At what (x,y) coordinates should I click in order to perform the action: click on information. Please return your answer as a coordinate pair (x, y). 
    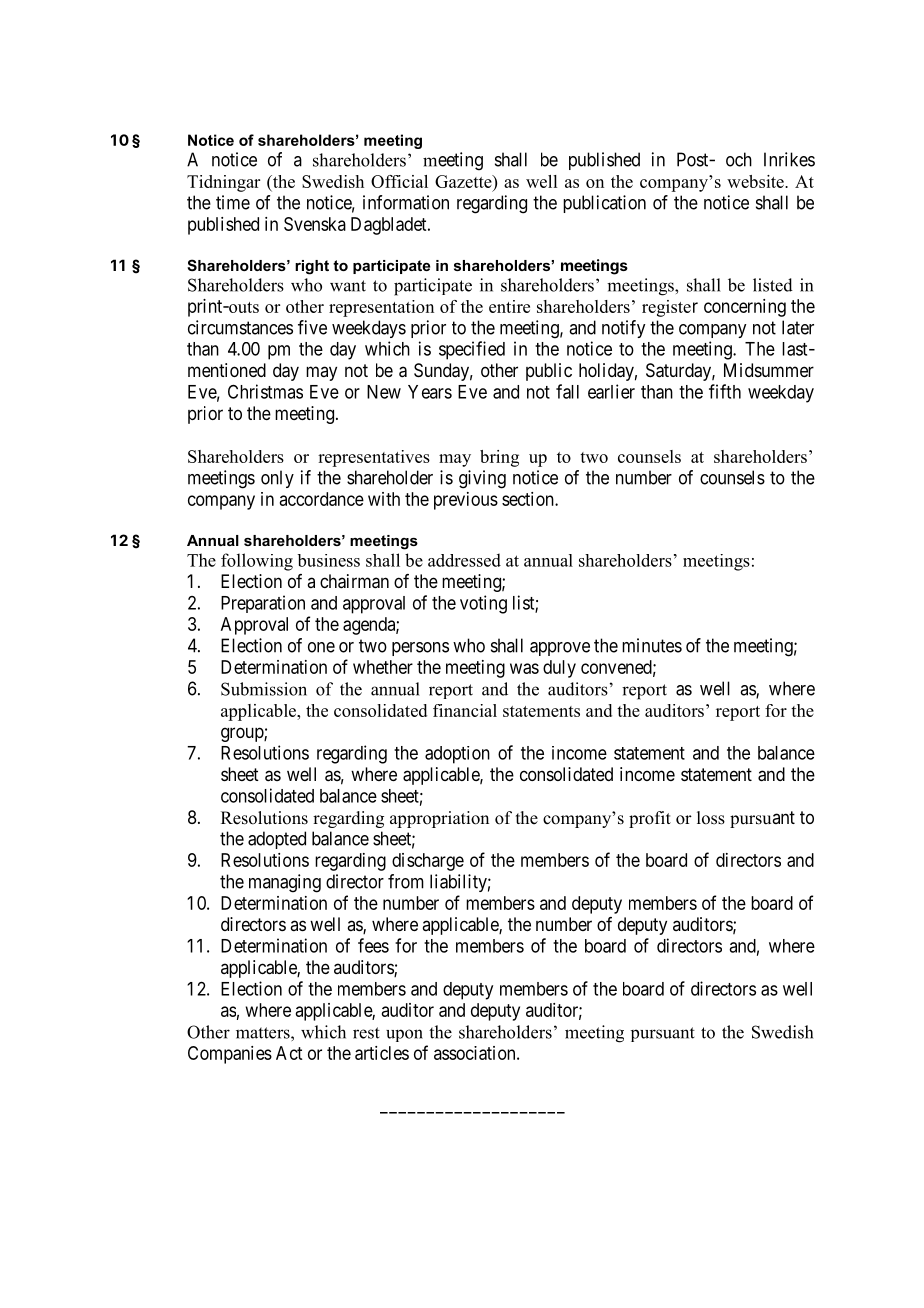
    Looking at the image, I should click on (406, 202).
